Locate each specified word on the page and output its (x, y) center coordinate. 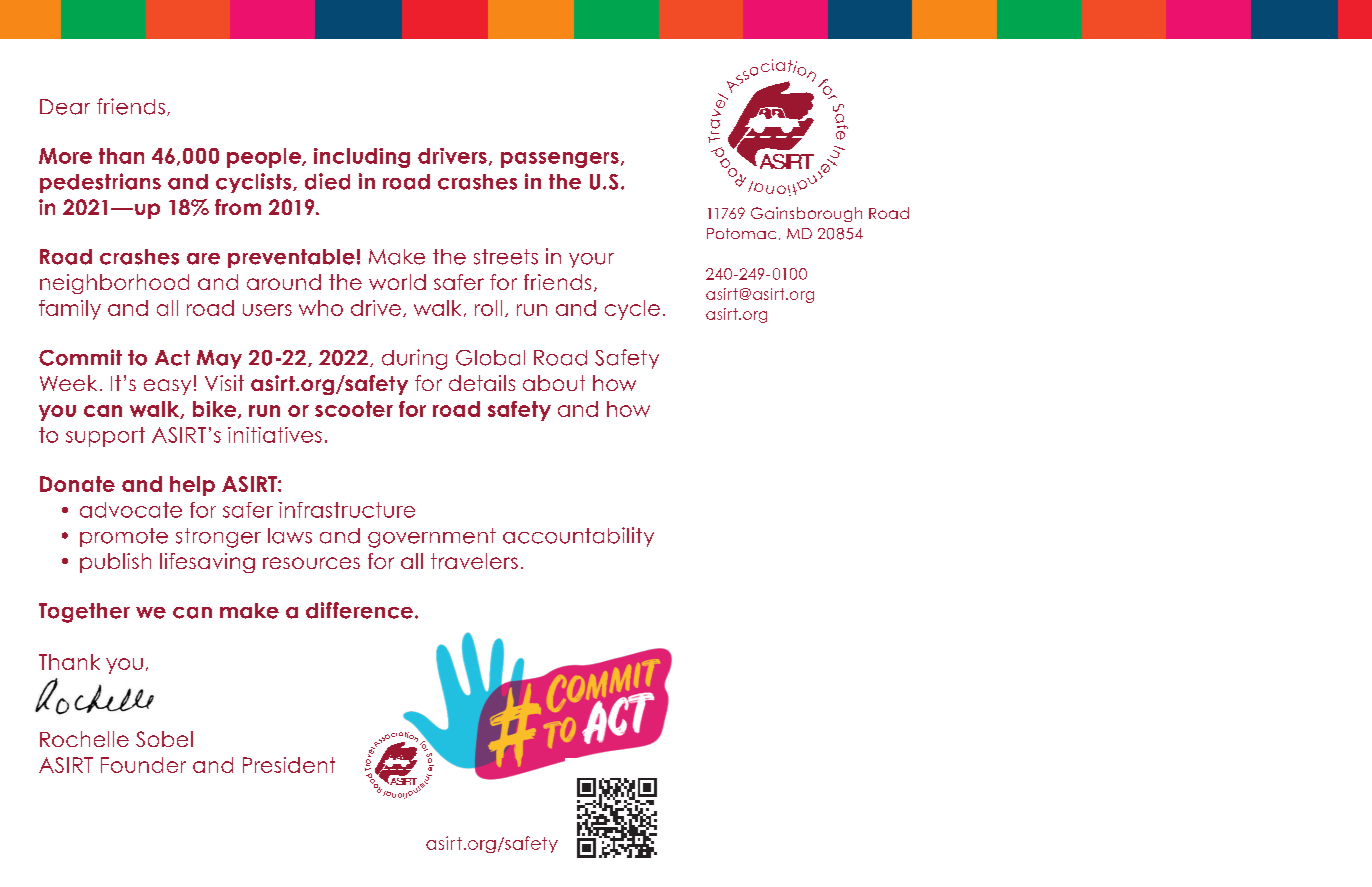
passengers (560, 160)
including (362, 158)
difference (359, 610)
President (289, 765)
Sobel (164, 739)
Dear (65, 107)
